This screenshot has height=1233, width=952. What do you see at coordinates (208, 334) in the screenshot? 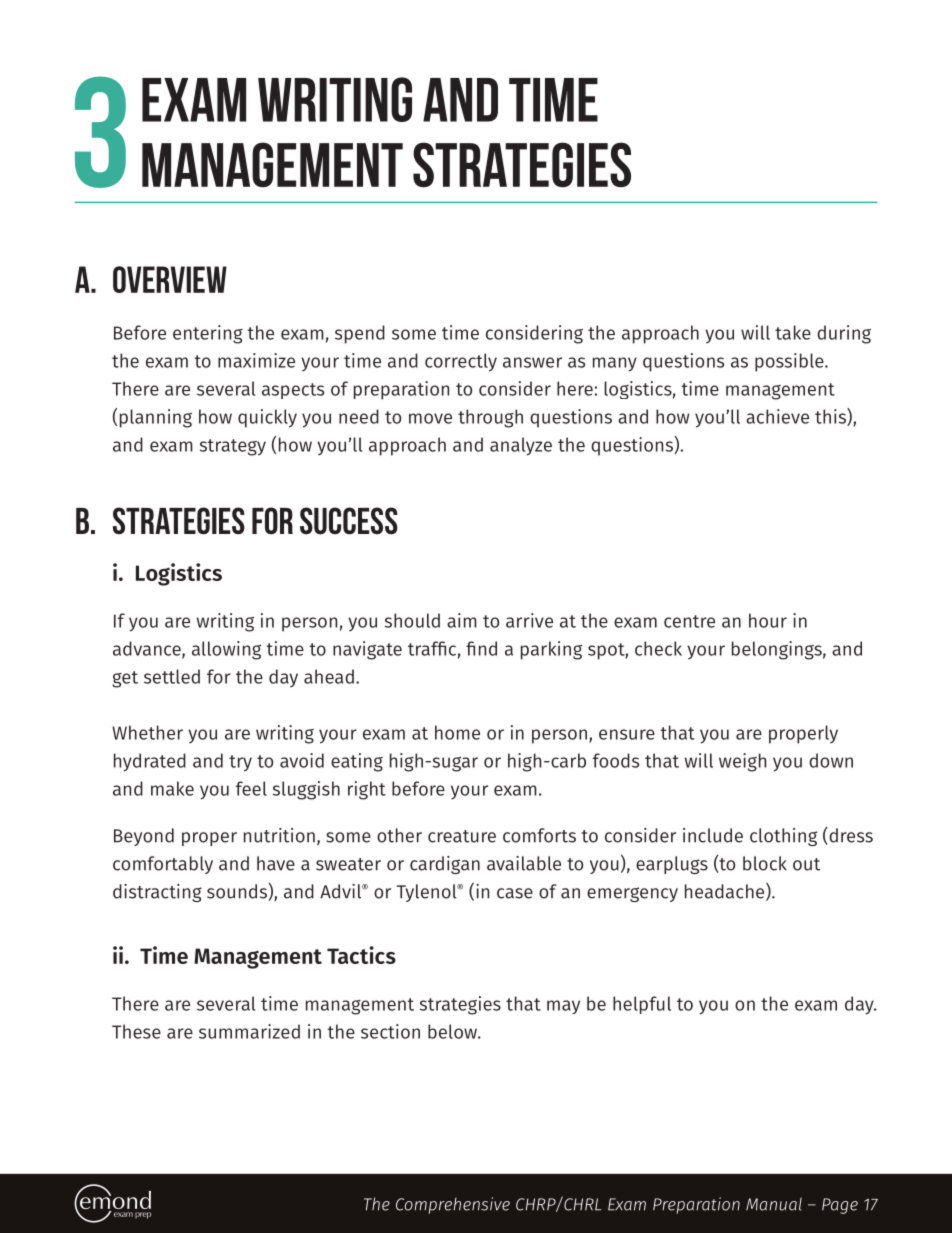
I see `entering` at bounding box center [208, 334].
